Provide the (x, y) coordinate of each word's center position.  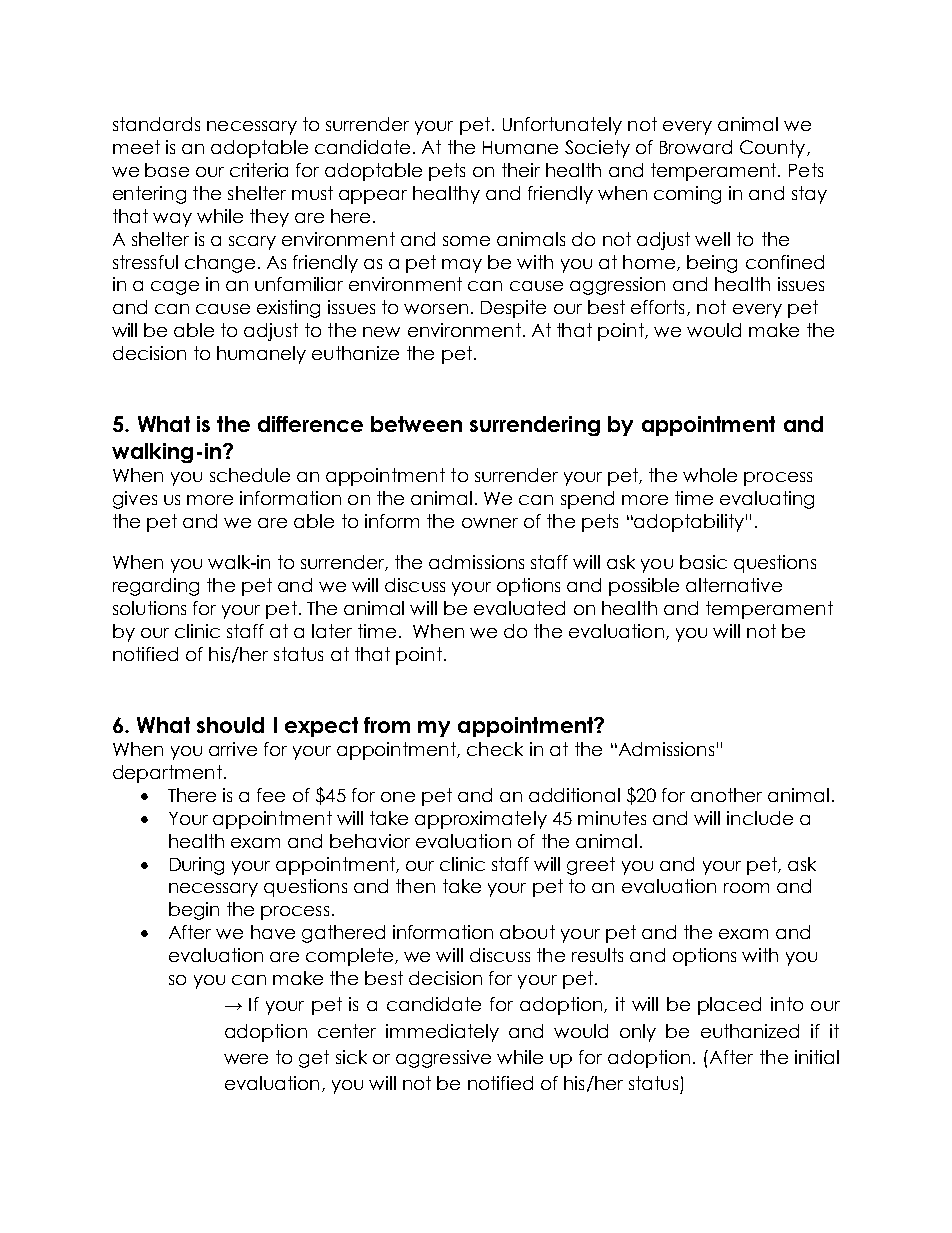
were (246, 1059)
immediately (442, 1033)
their (521, 170)
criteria (259, 170)
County (774, 149)
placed (729, 1006)
